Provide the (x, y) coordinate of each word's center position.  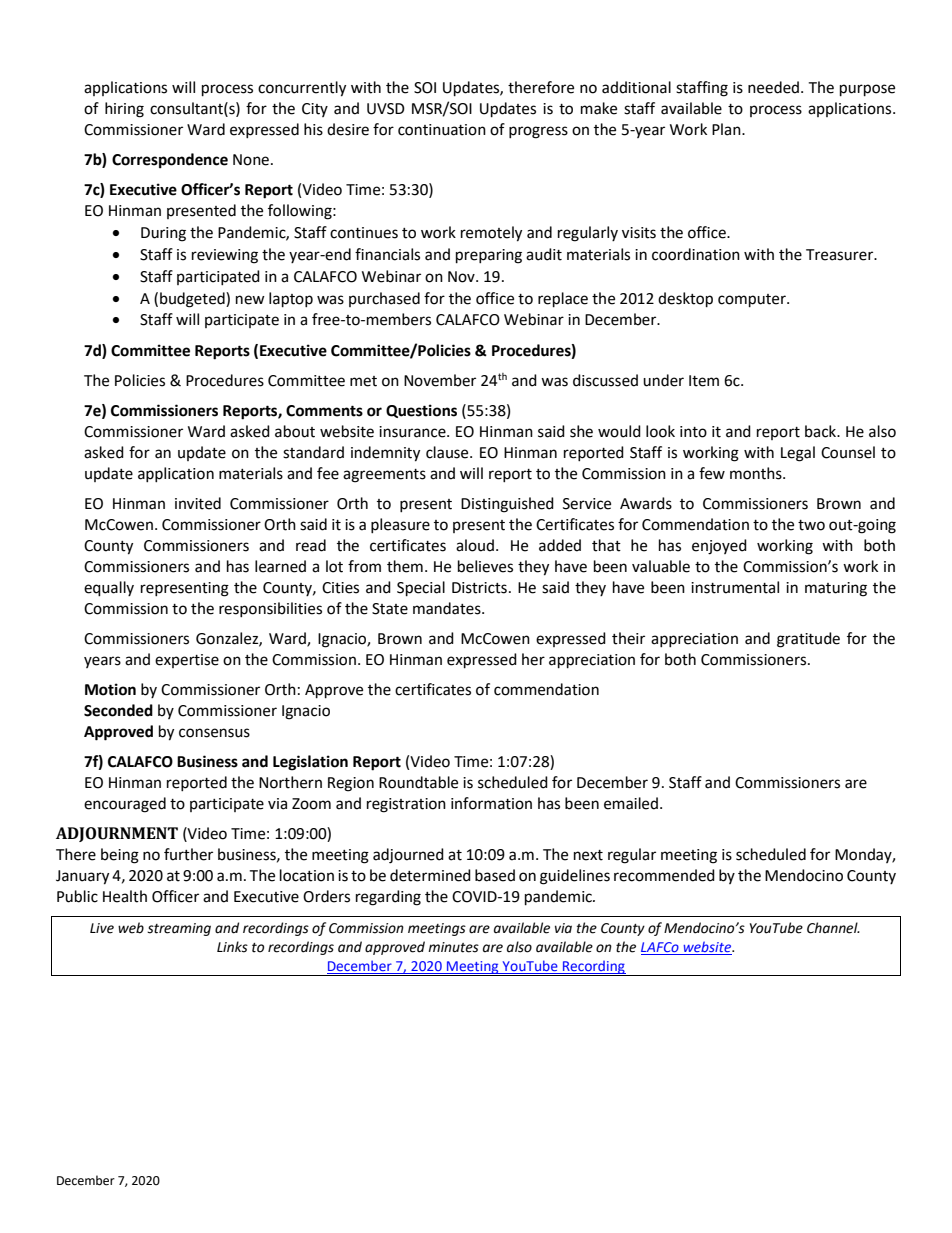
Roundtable (418, 782)
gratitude (808, 640)
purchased (384, 299)
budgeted (193, 300)
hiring (124, 110)
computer (753, 301)
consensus (214, 733)
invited (198, 503)
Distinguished (507, 505)
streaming (179, 929)
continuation (442, 130)
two (811, 525)
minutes (453, 947)
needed (773, 87)
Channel (833, 928)
